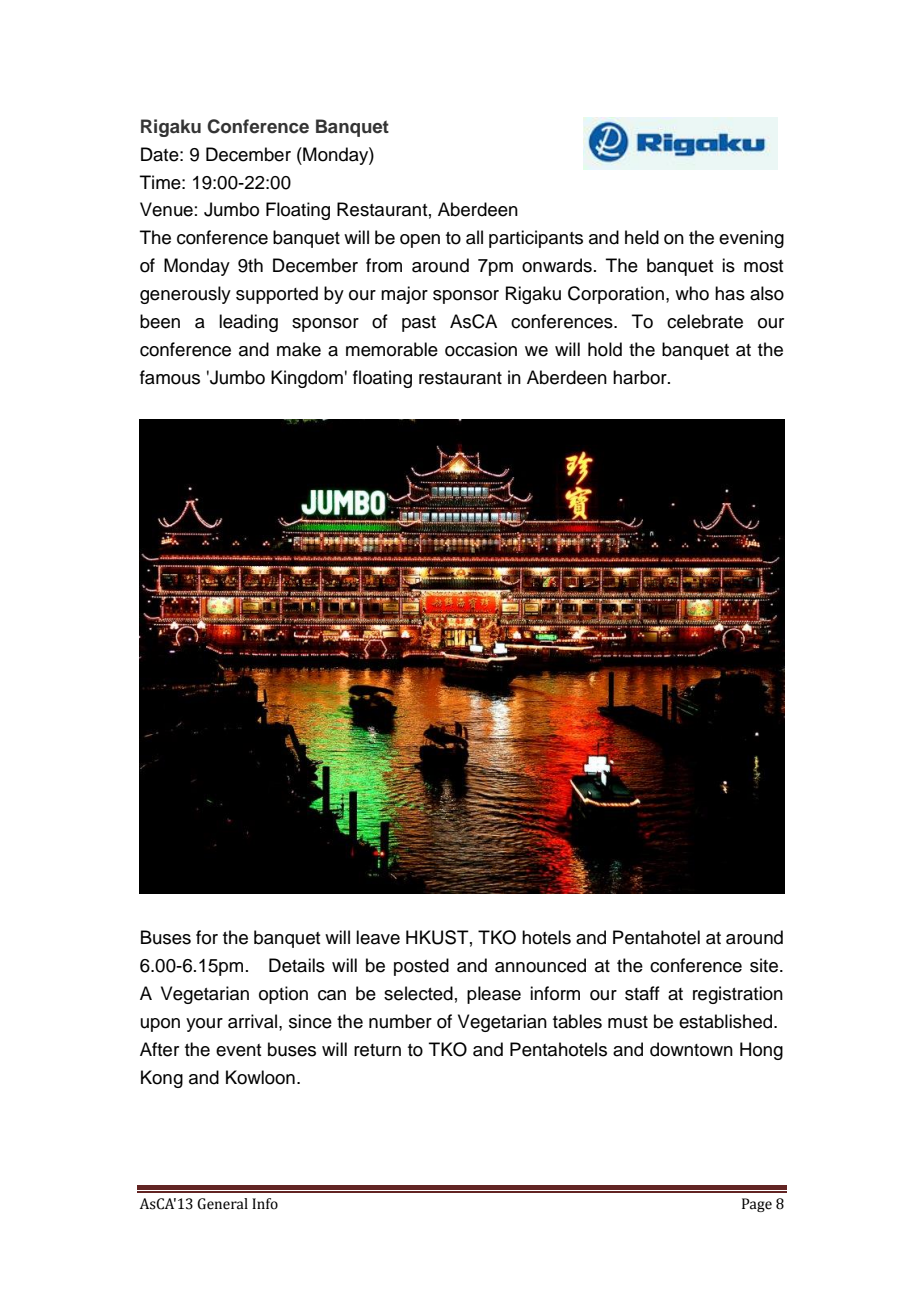 The height and width of the screenshot is (1308, 924). I want to click on memorable, so click(392, 349).
